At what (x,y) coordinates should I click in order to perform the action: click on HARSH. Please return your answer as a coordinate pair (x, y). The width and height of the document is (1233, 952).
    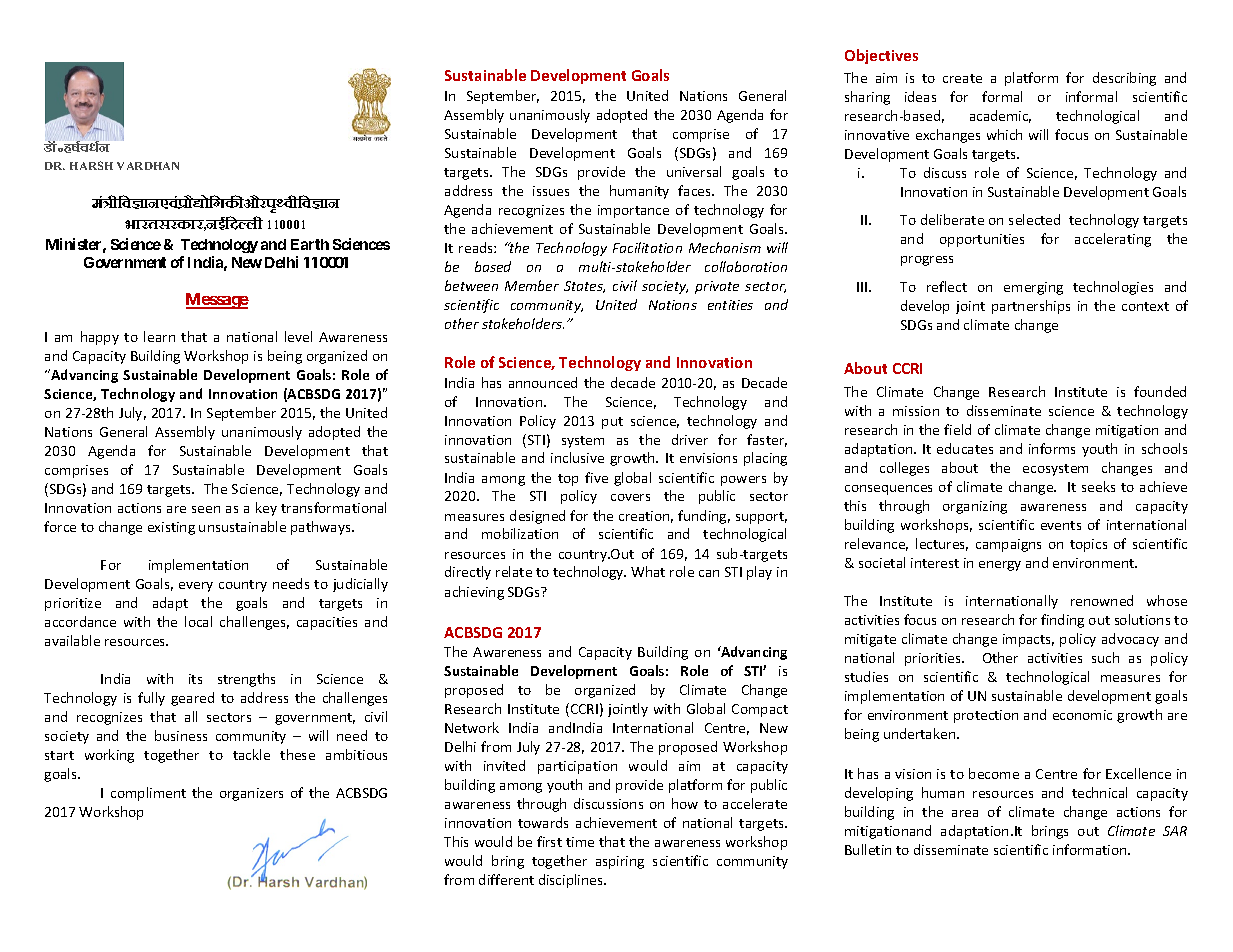
    Looking at the image, I should click on (91, 165).
